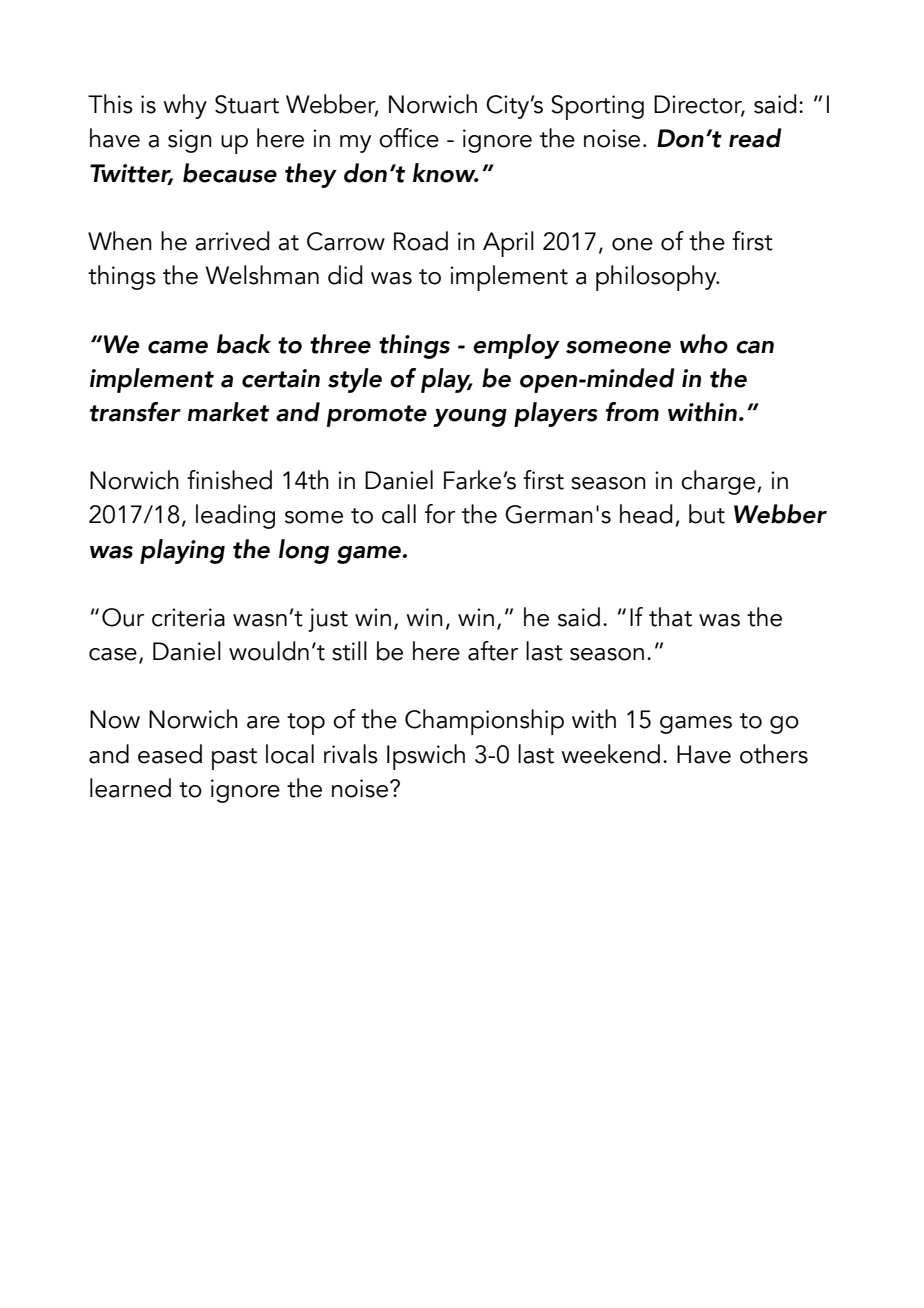 The width and height of the page is (924, 1308). I want to click on office, so click(409, 138).
